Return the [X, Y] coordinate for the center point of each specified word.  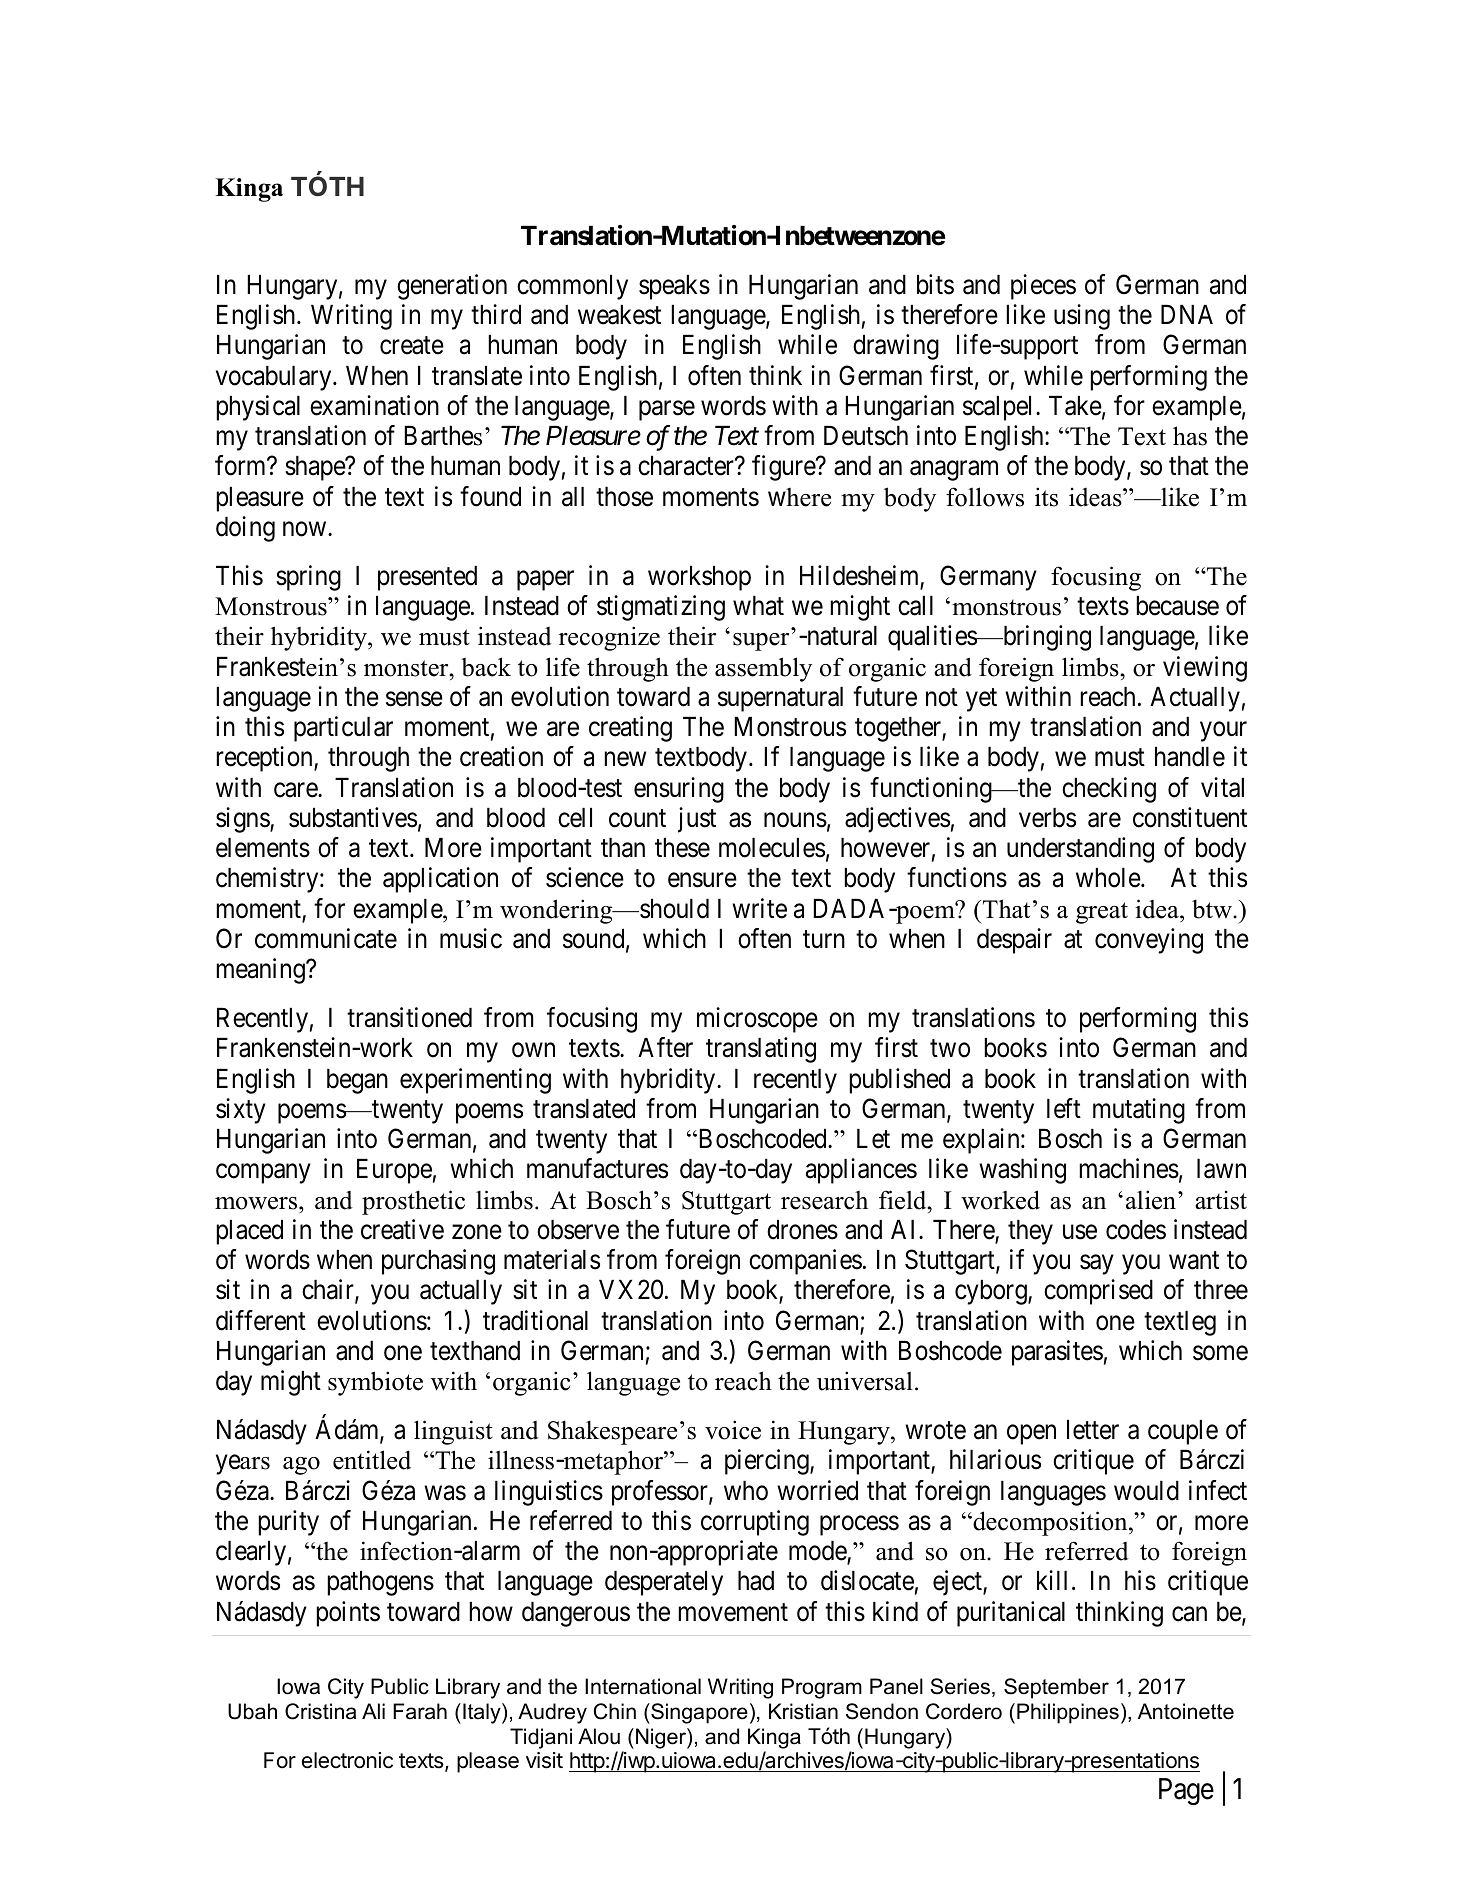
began [357, 1081]
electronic [347, 1760]
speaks [674, 287]
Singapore [698, 1713]
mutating [1139, 1111]
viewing [1205, 669]
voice [733, 1430]
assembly [763, 669]
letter [1093, 1430]
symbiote [375, 1383]
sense [414, 699]
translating [761, 1050]
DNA [1187, 314]
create [412, 346]
